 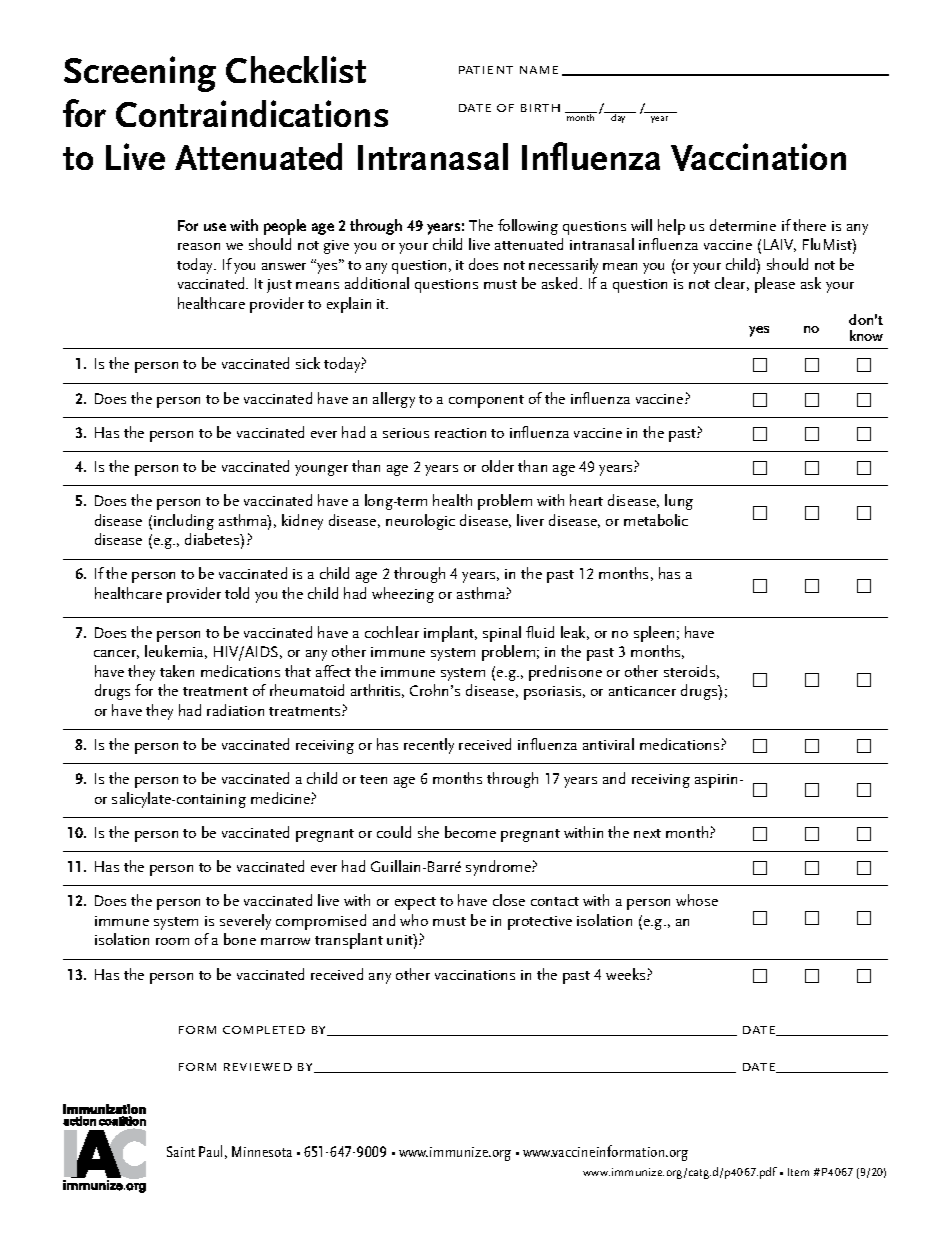 What do you see at coordinates (798, 1172) in the page?
I see `Item` at bounding box center [798, 1172].
